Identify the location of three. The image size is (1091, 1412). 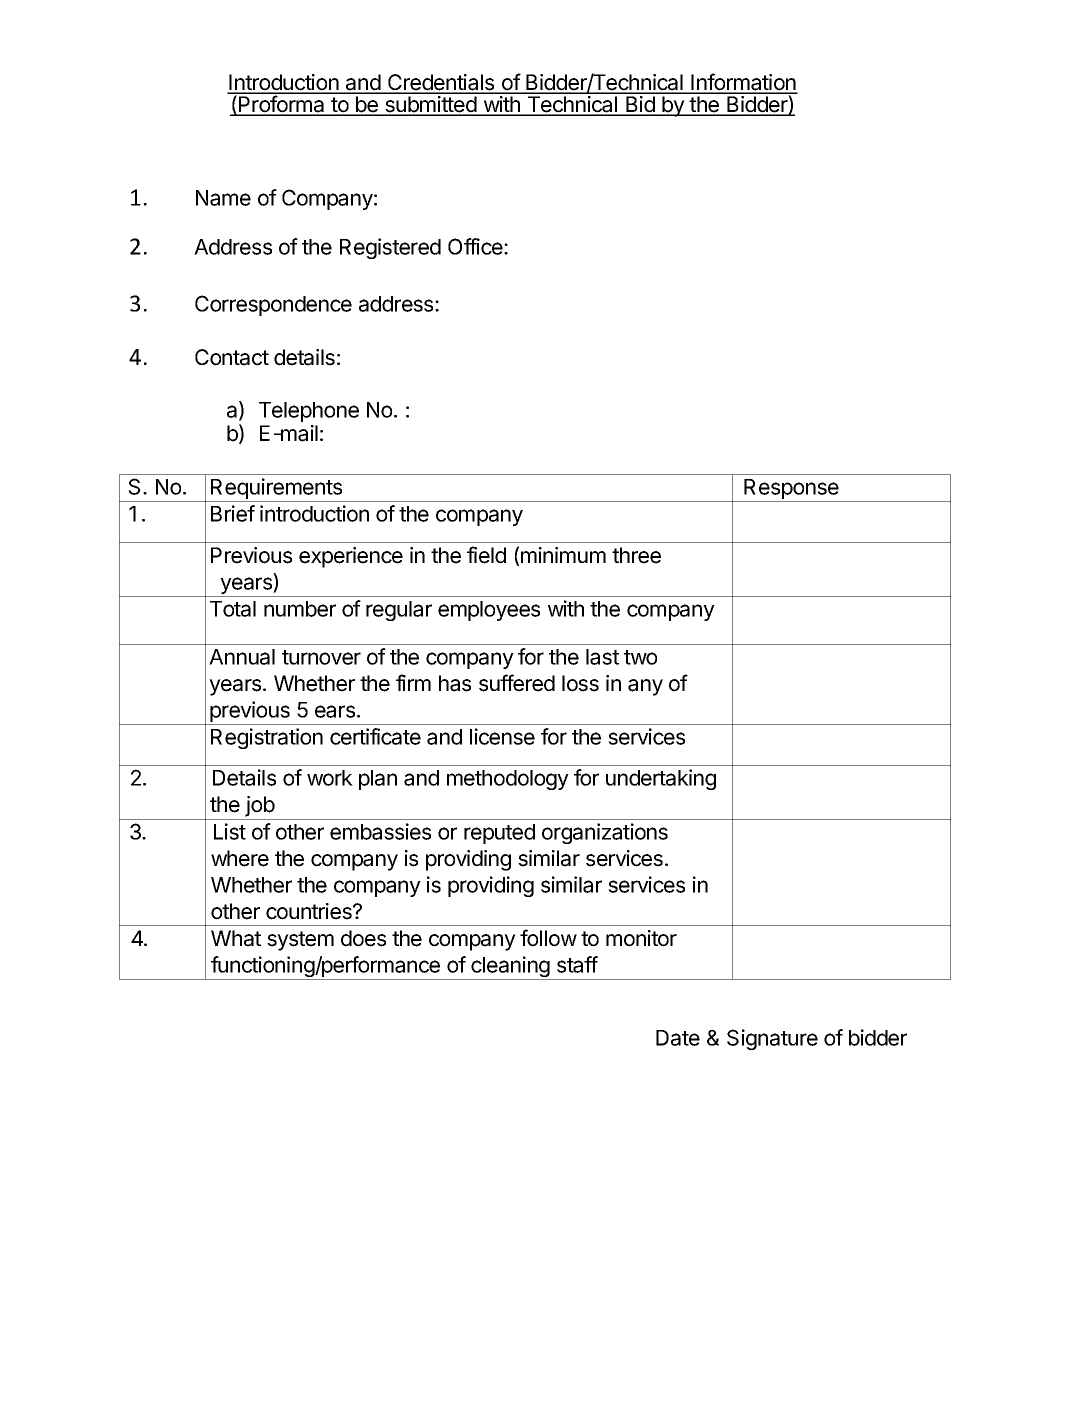
(636, 555).
